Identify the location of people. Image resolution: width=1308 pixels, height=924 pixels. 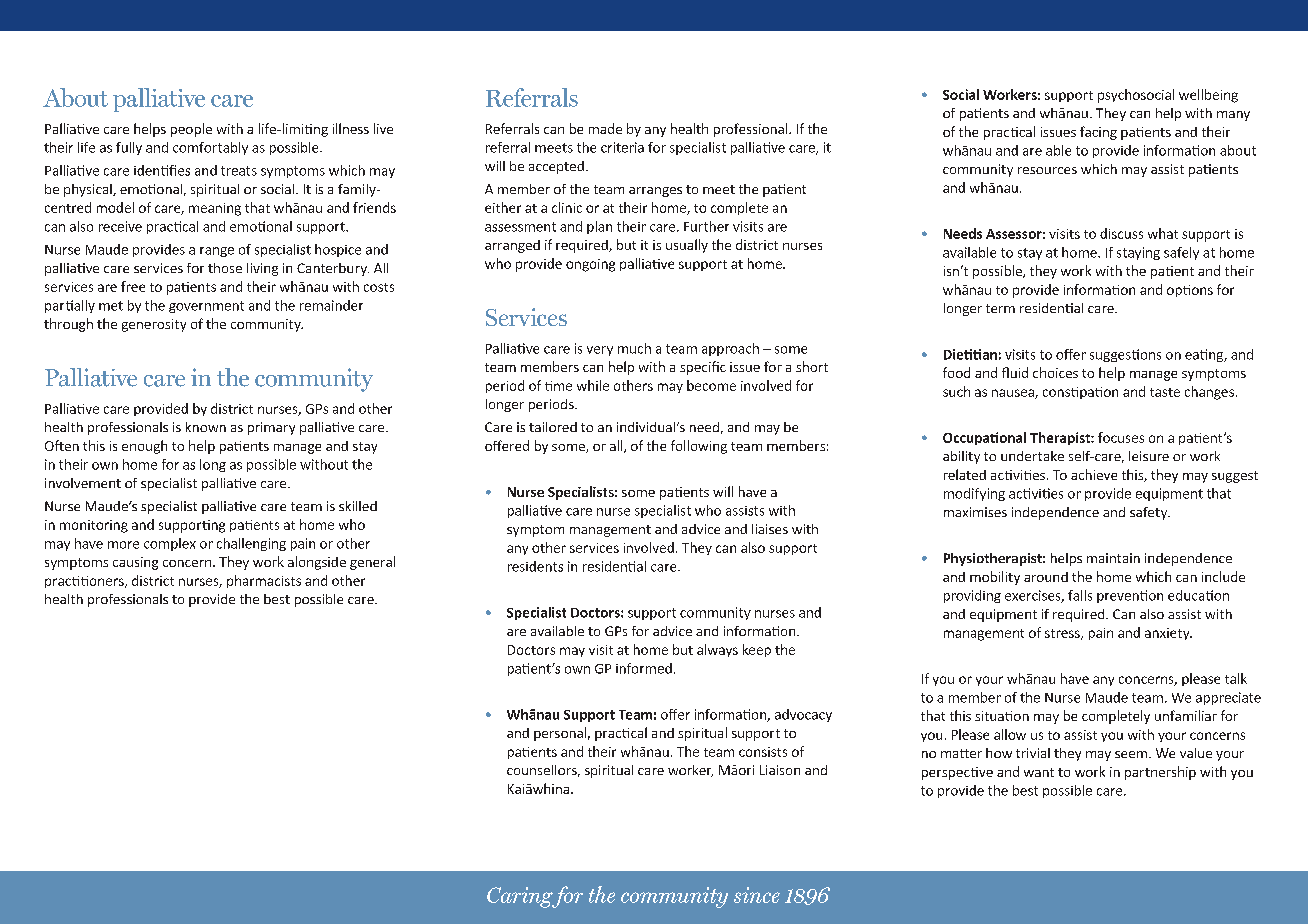
(191, 130).
